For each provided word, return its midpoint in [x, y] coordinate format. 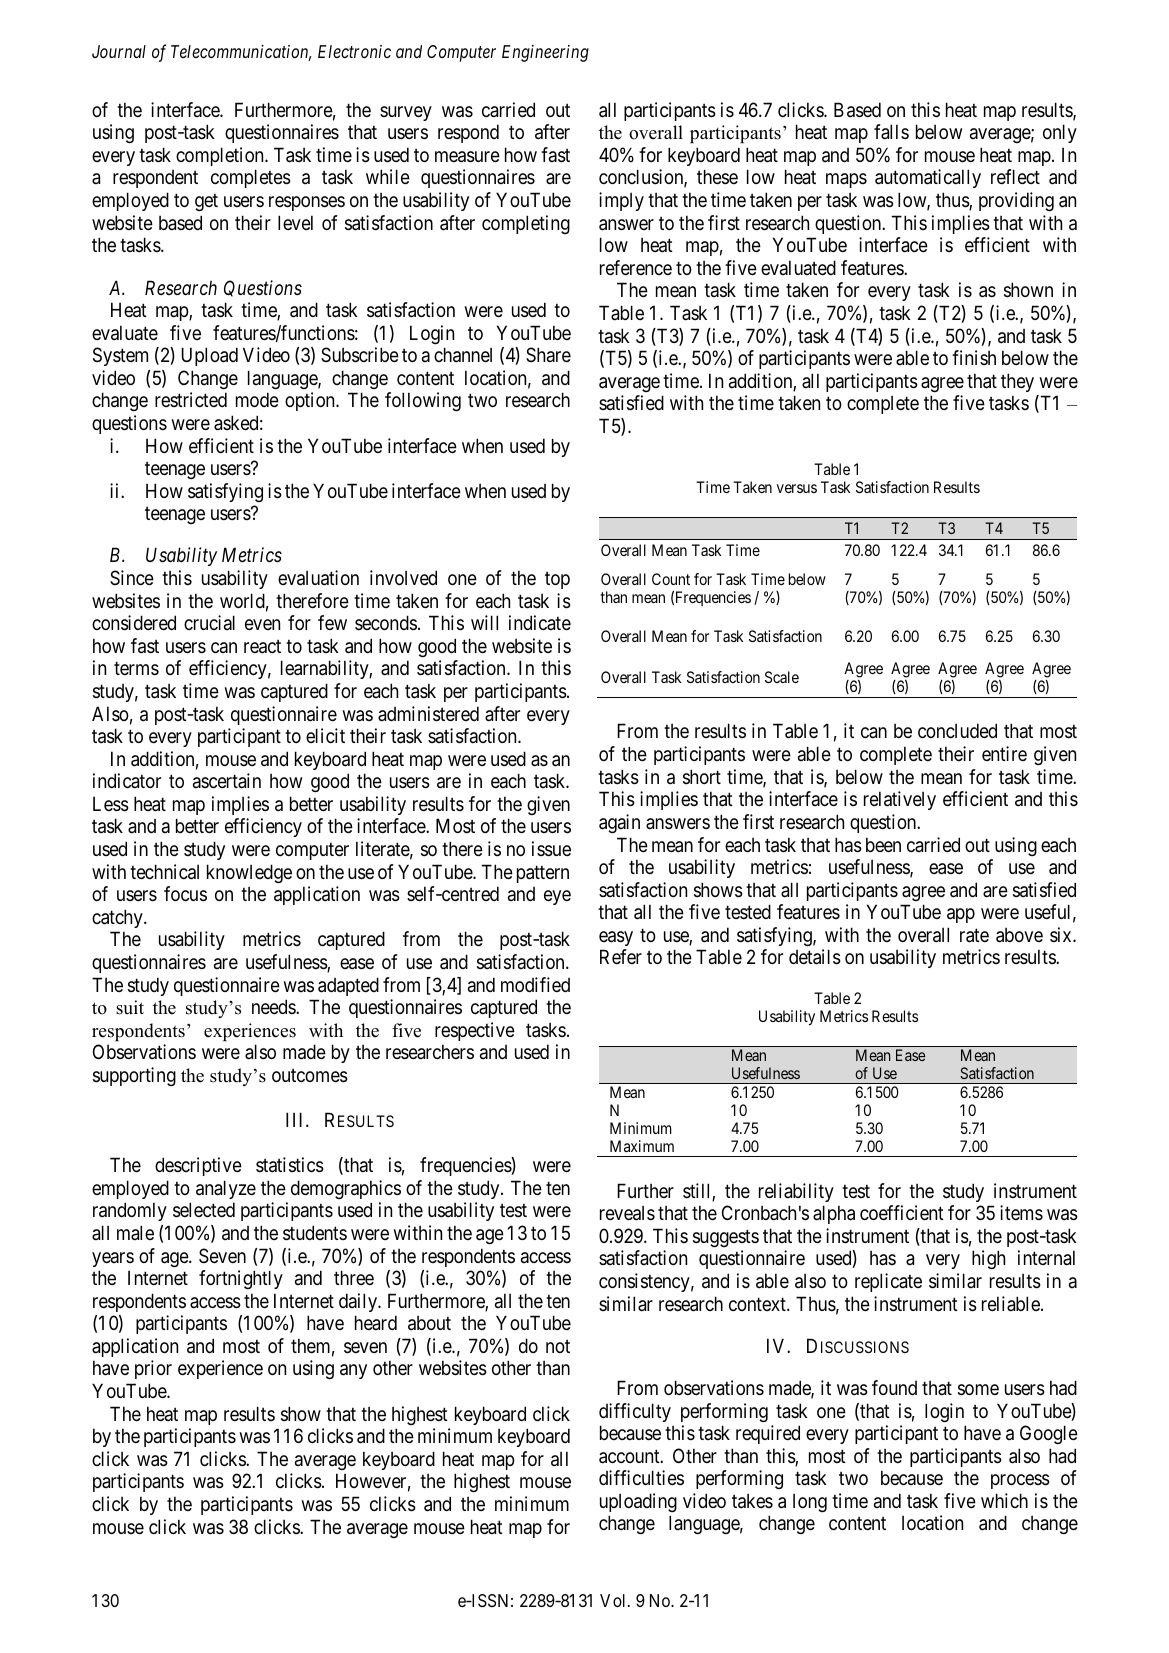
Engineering [545, 53]
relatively [900, 800]
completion [221, 156]
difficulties [641, 1478]
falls [891, 132]
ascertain [227, 781]
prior [153, 1369]
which [1004, 1500]
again [619, 823]
